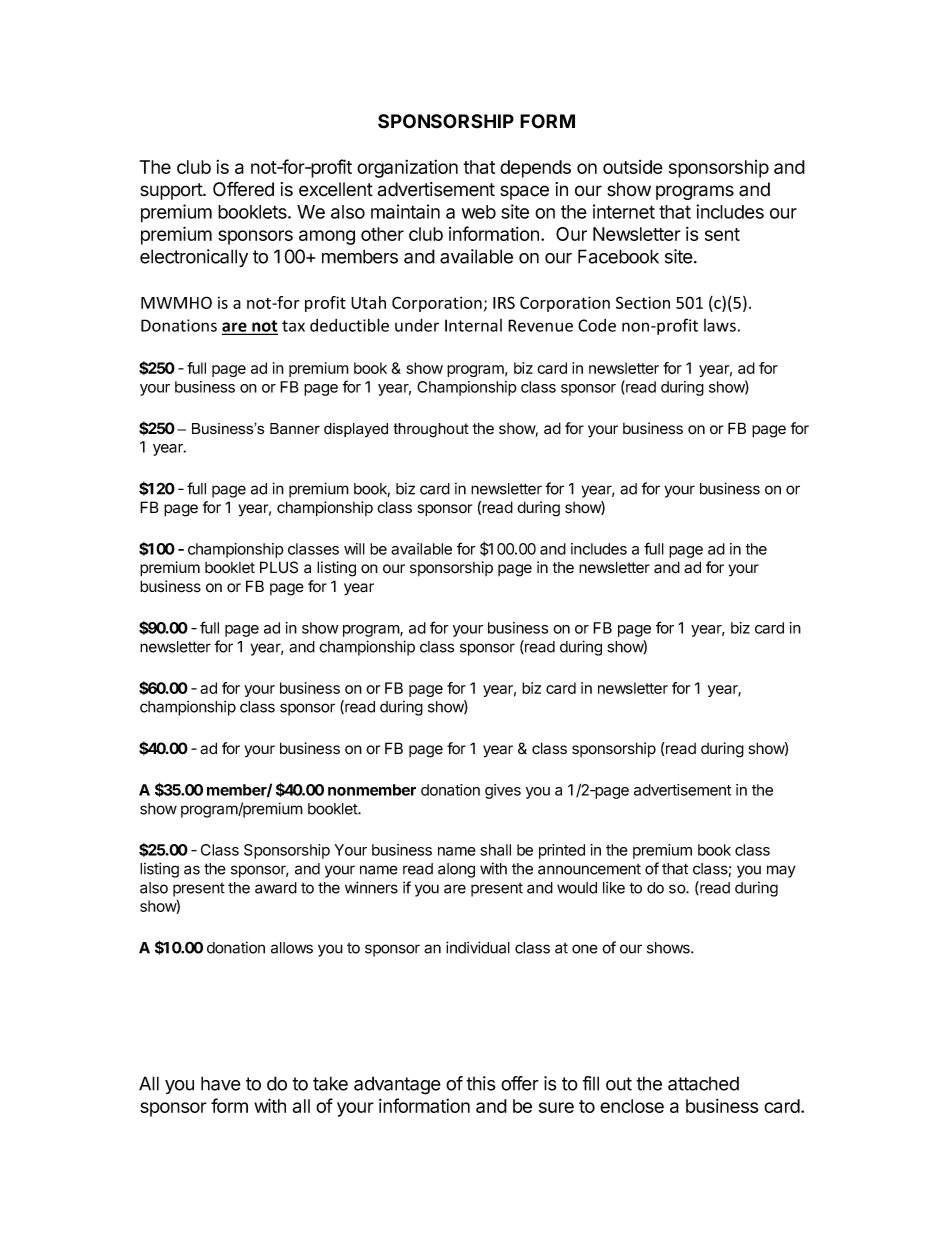 Image resolution: width=952 pixels, height=1233 pixels. What do you see at coordinates (279, 567) in the screenshot?
I see `PLUS` at bounding box center [279, 567].
